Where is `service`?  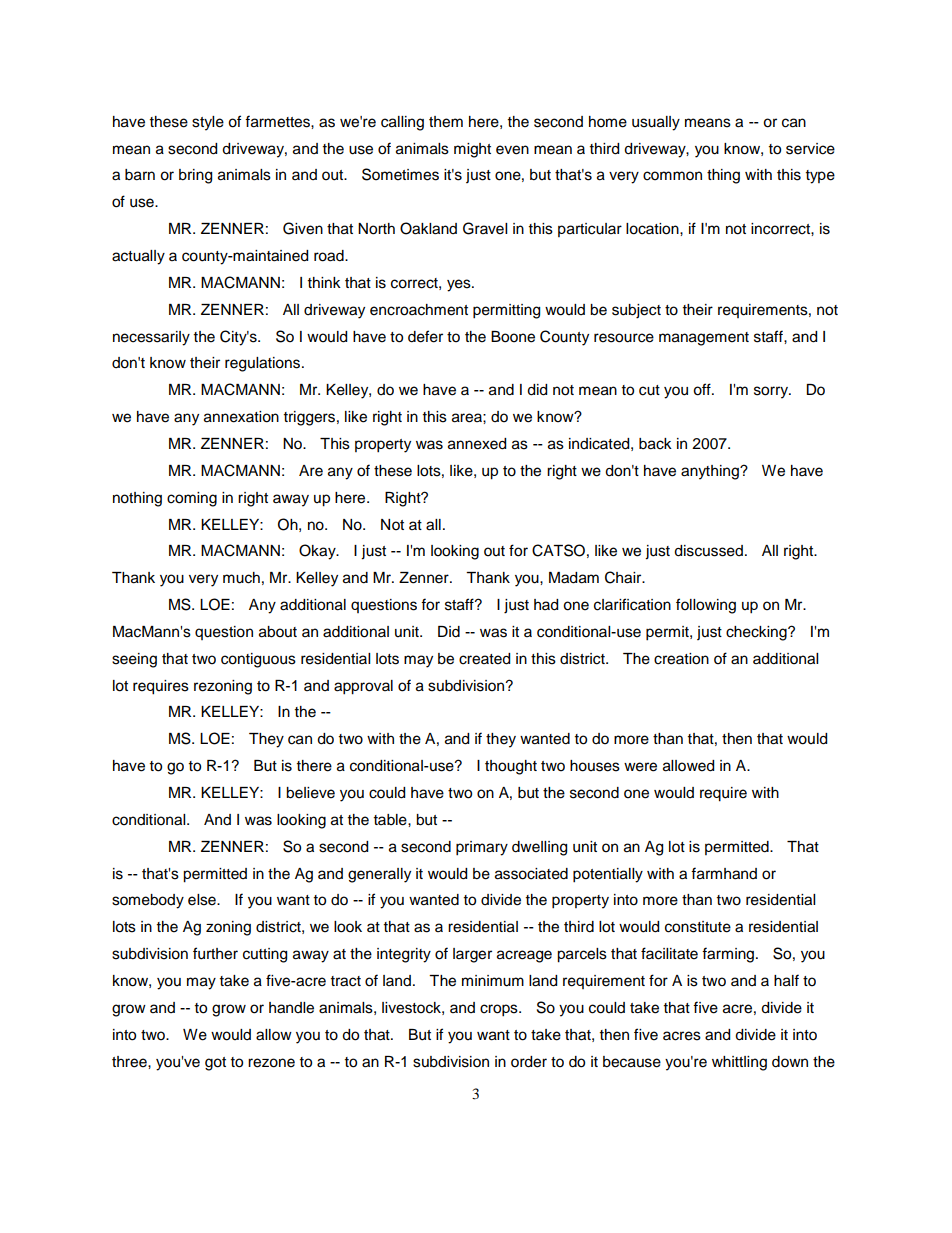
service is located at coordinates (810, 149).
